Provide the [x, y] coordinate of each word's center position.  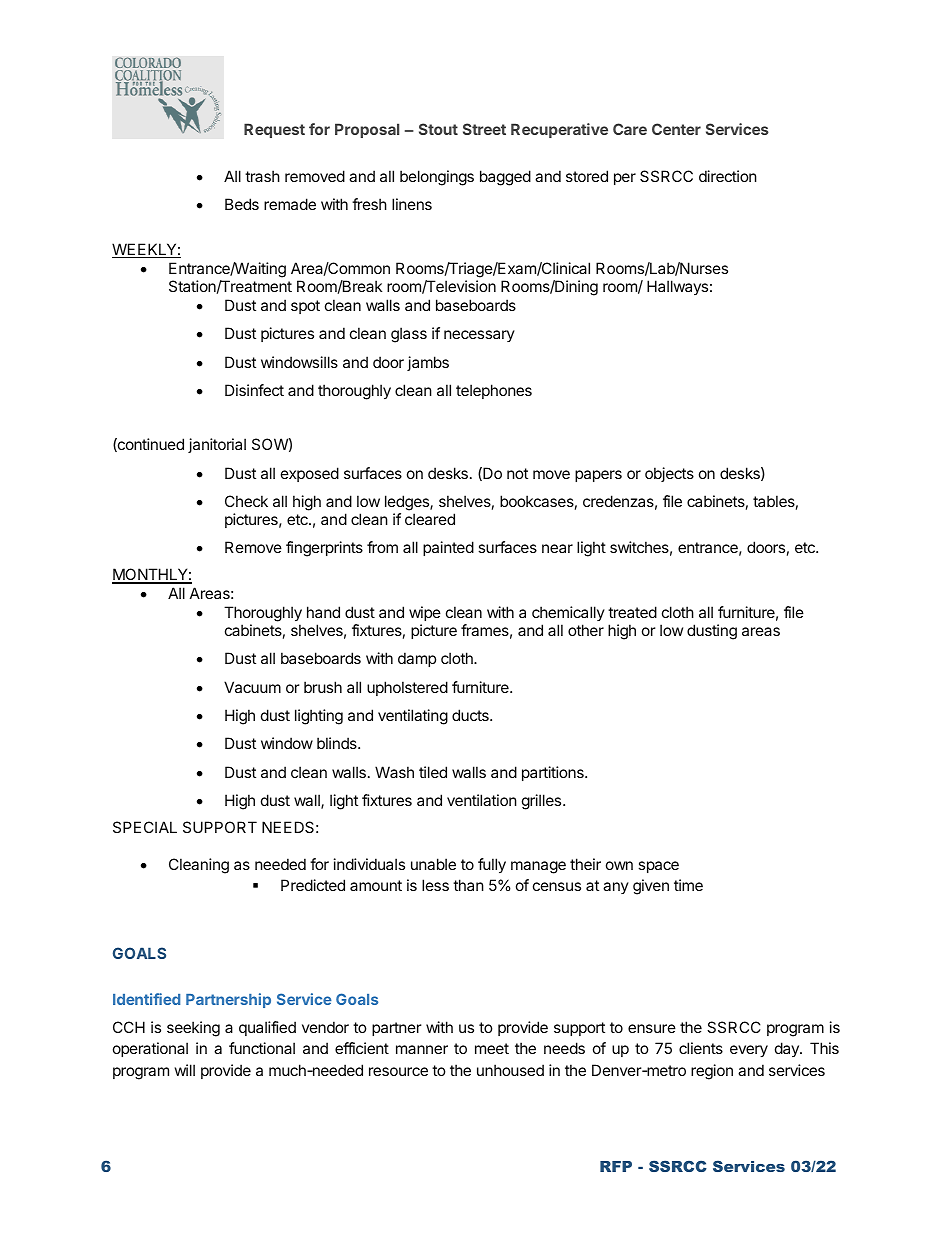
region [712, 1072]
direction [728, 176]
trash [262, 176]
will [185, 1070]
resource [398, 1071]
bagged [505, 178]
